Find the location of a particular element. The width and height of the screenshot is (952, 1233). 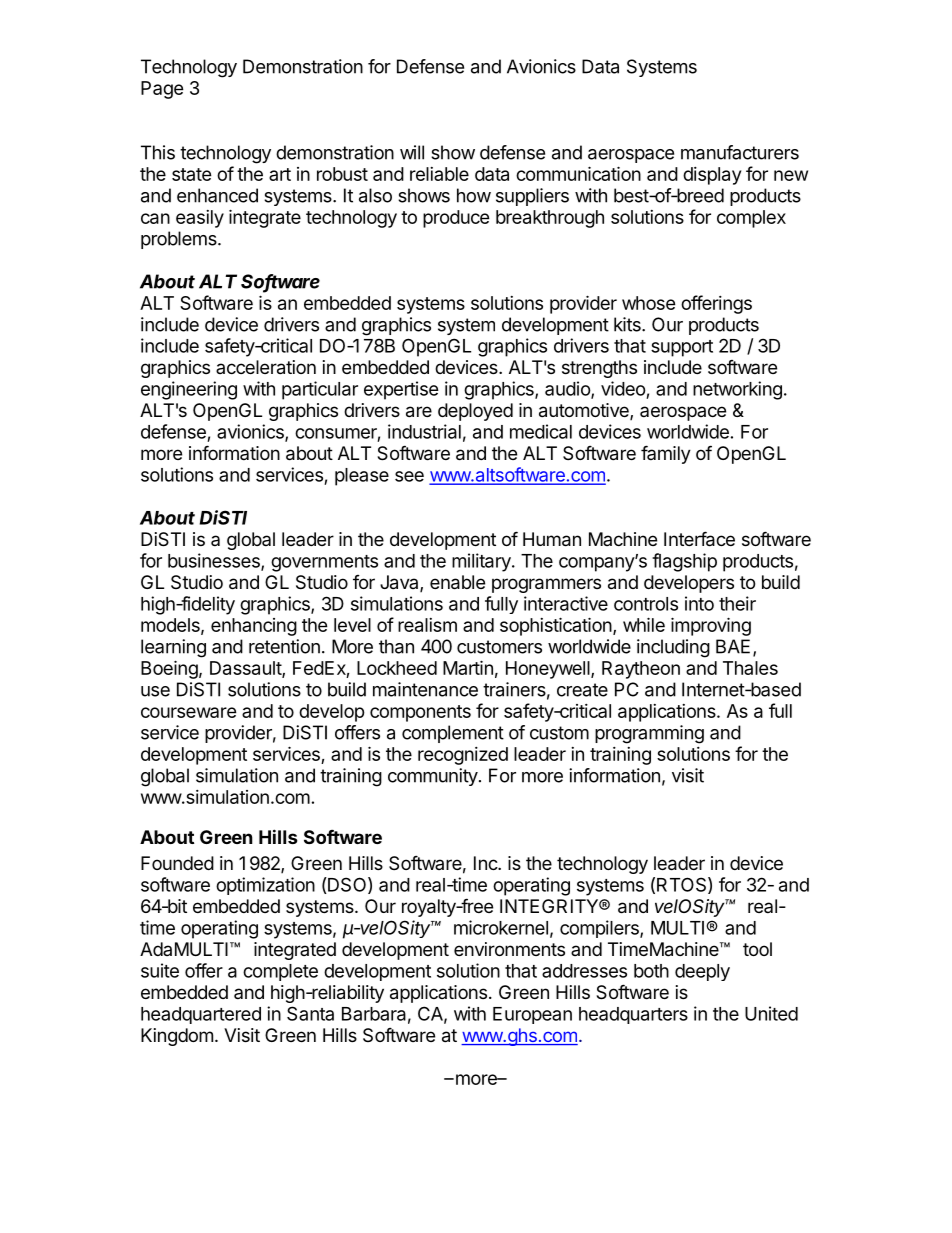

use is located at coordinates (155, 691).
